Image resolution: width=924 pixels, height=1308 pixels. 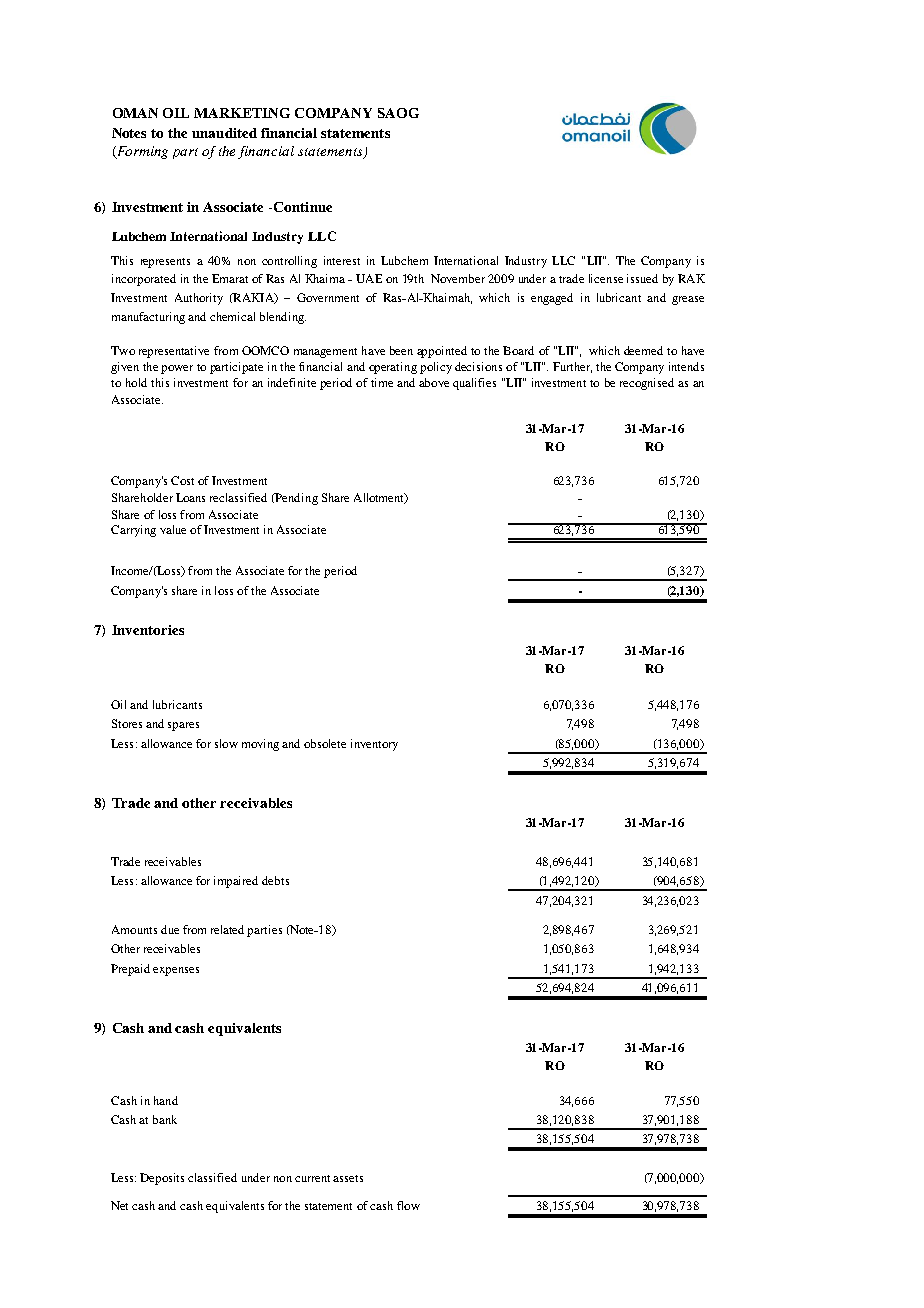 What do you see at coordinates (408, 1205) in the document?
I see `flow` at bounding box center [408, 1205].
